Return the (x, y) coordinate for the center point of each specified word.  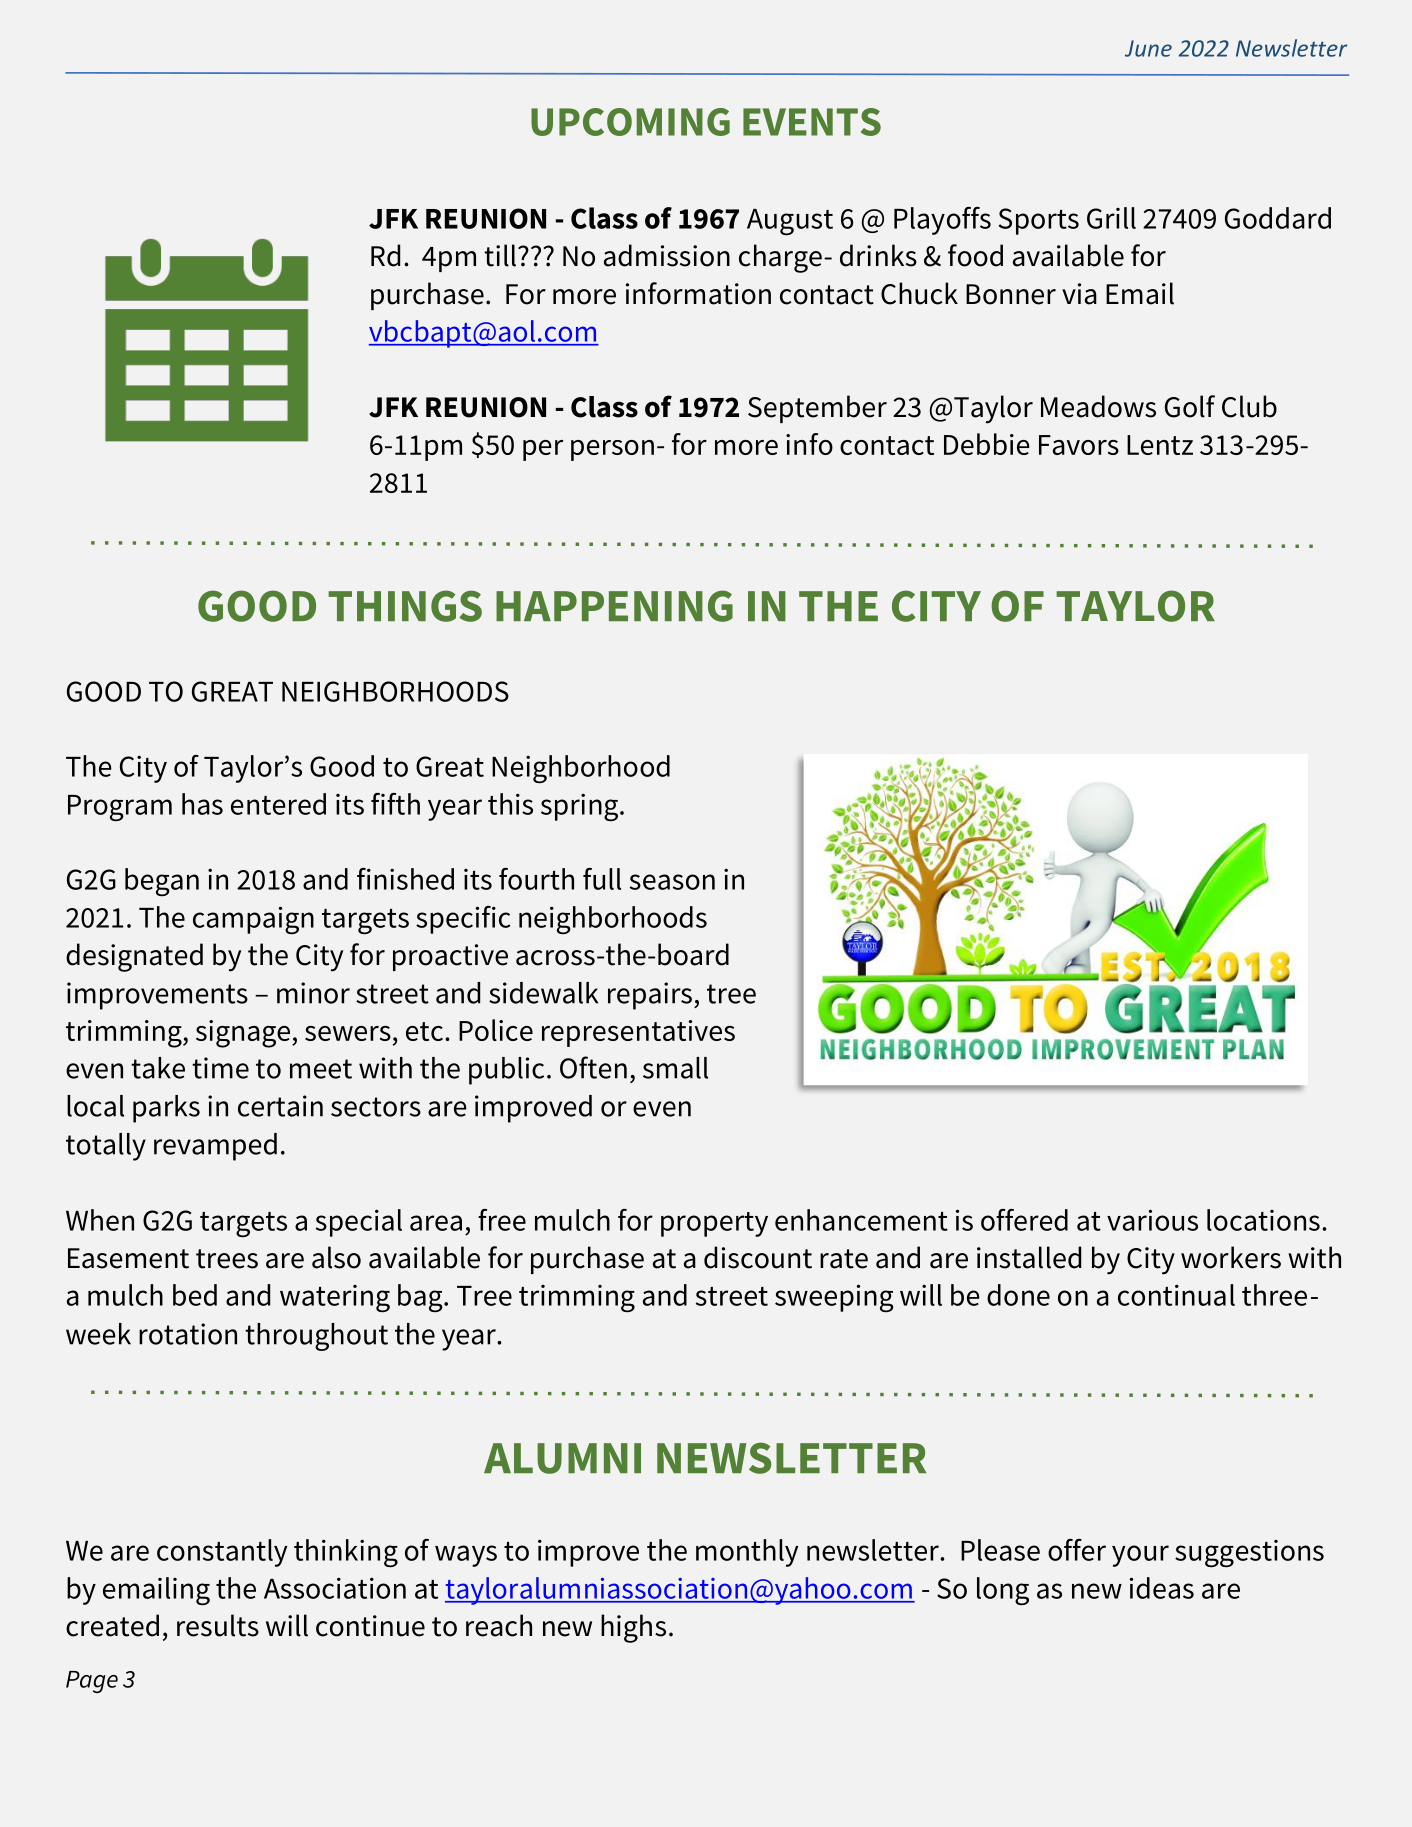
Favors (1079, 445)
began (162, 882)
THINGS (405, 606)
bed (195, 1295)
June (1148, 48)
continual (1176, 1295)
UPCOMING (630, 122)
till (500, 255)
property (714, 1224)
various (1152, 1220)
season (672, 882)
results (218, 1625)
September (817, 409)
